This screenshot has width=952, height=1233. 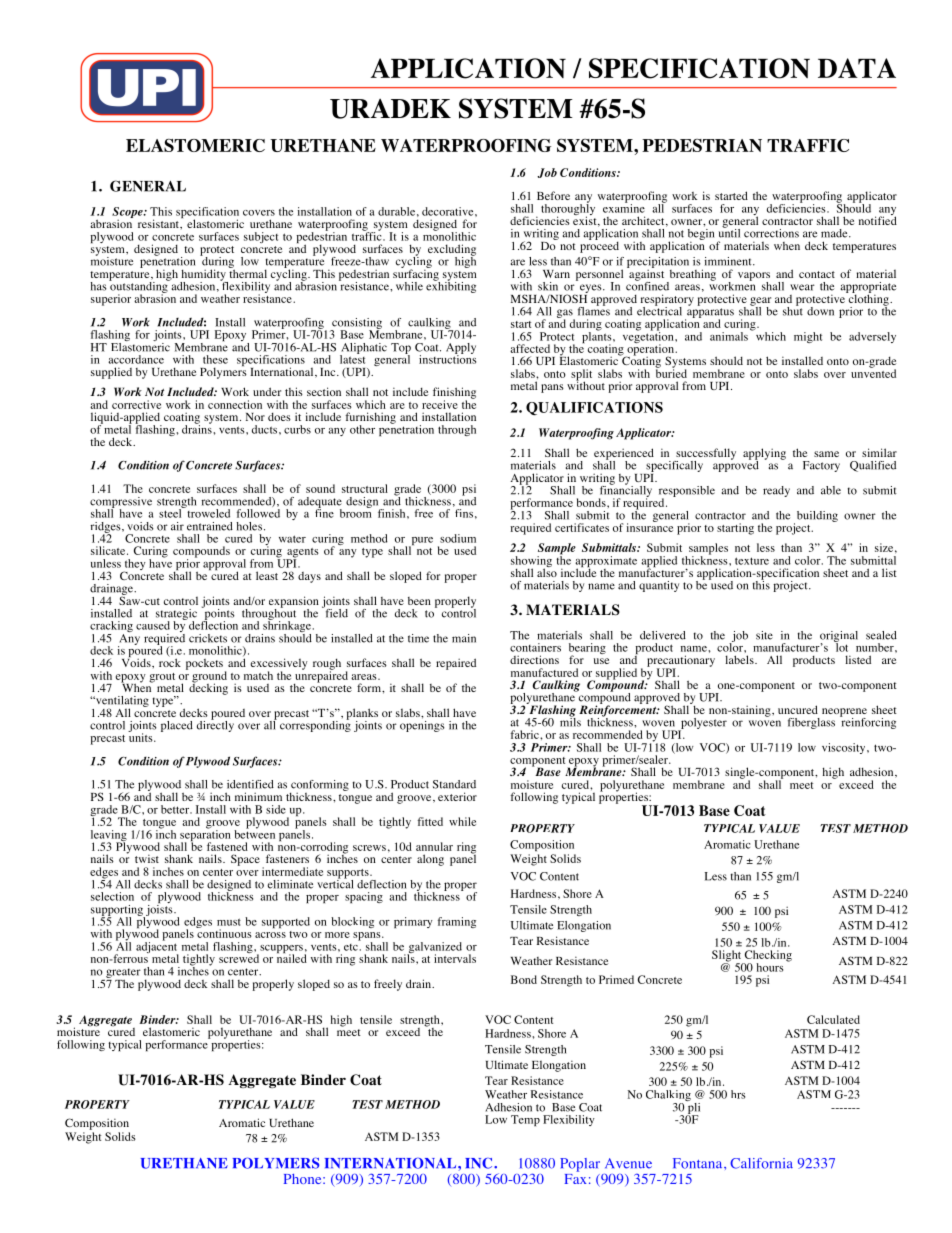 What do you see at coordinates (811, 723) in the screenshot?
I see `fiberglass` at bounding box center [811, 723].
